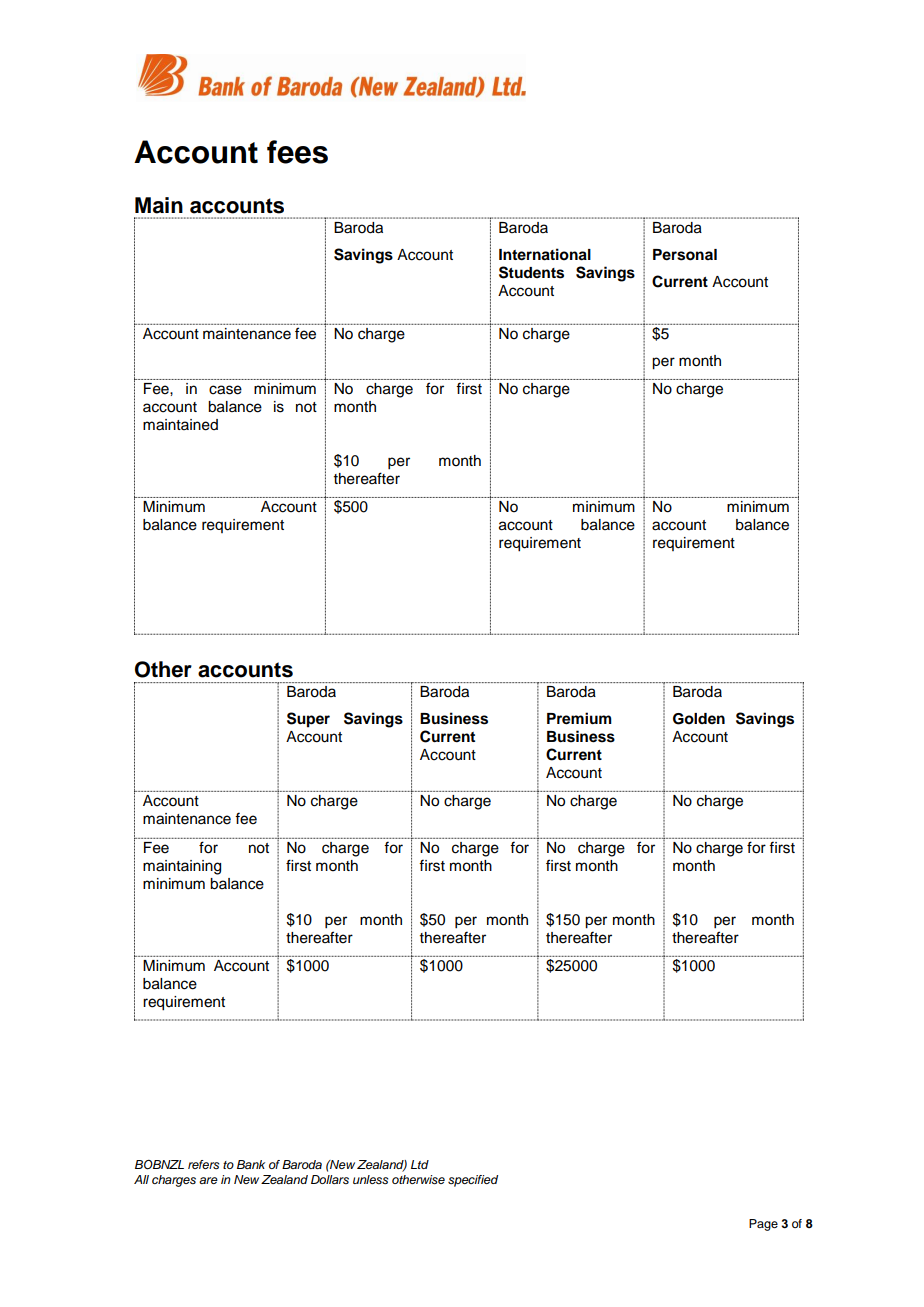  Describe the element at coordinates (225, 390) in the document. I see `case` at that location.
